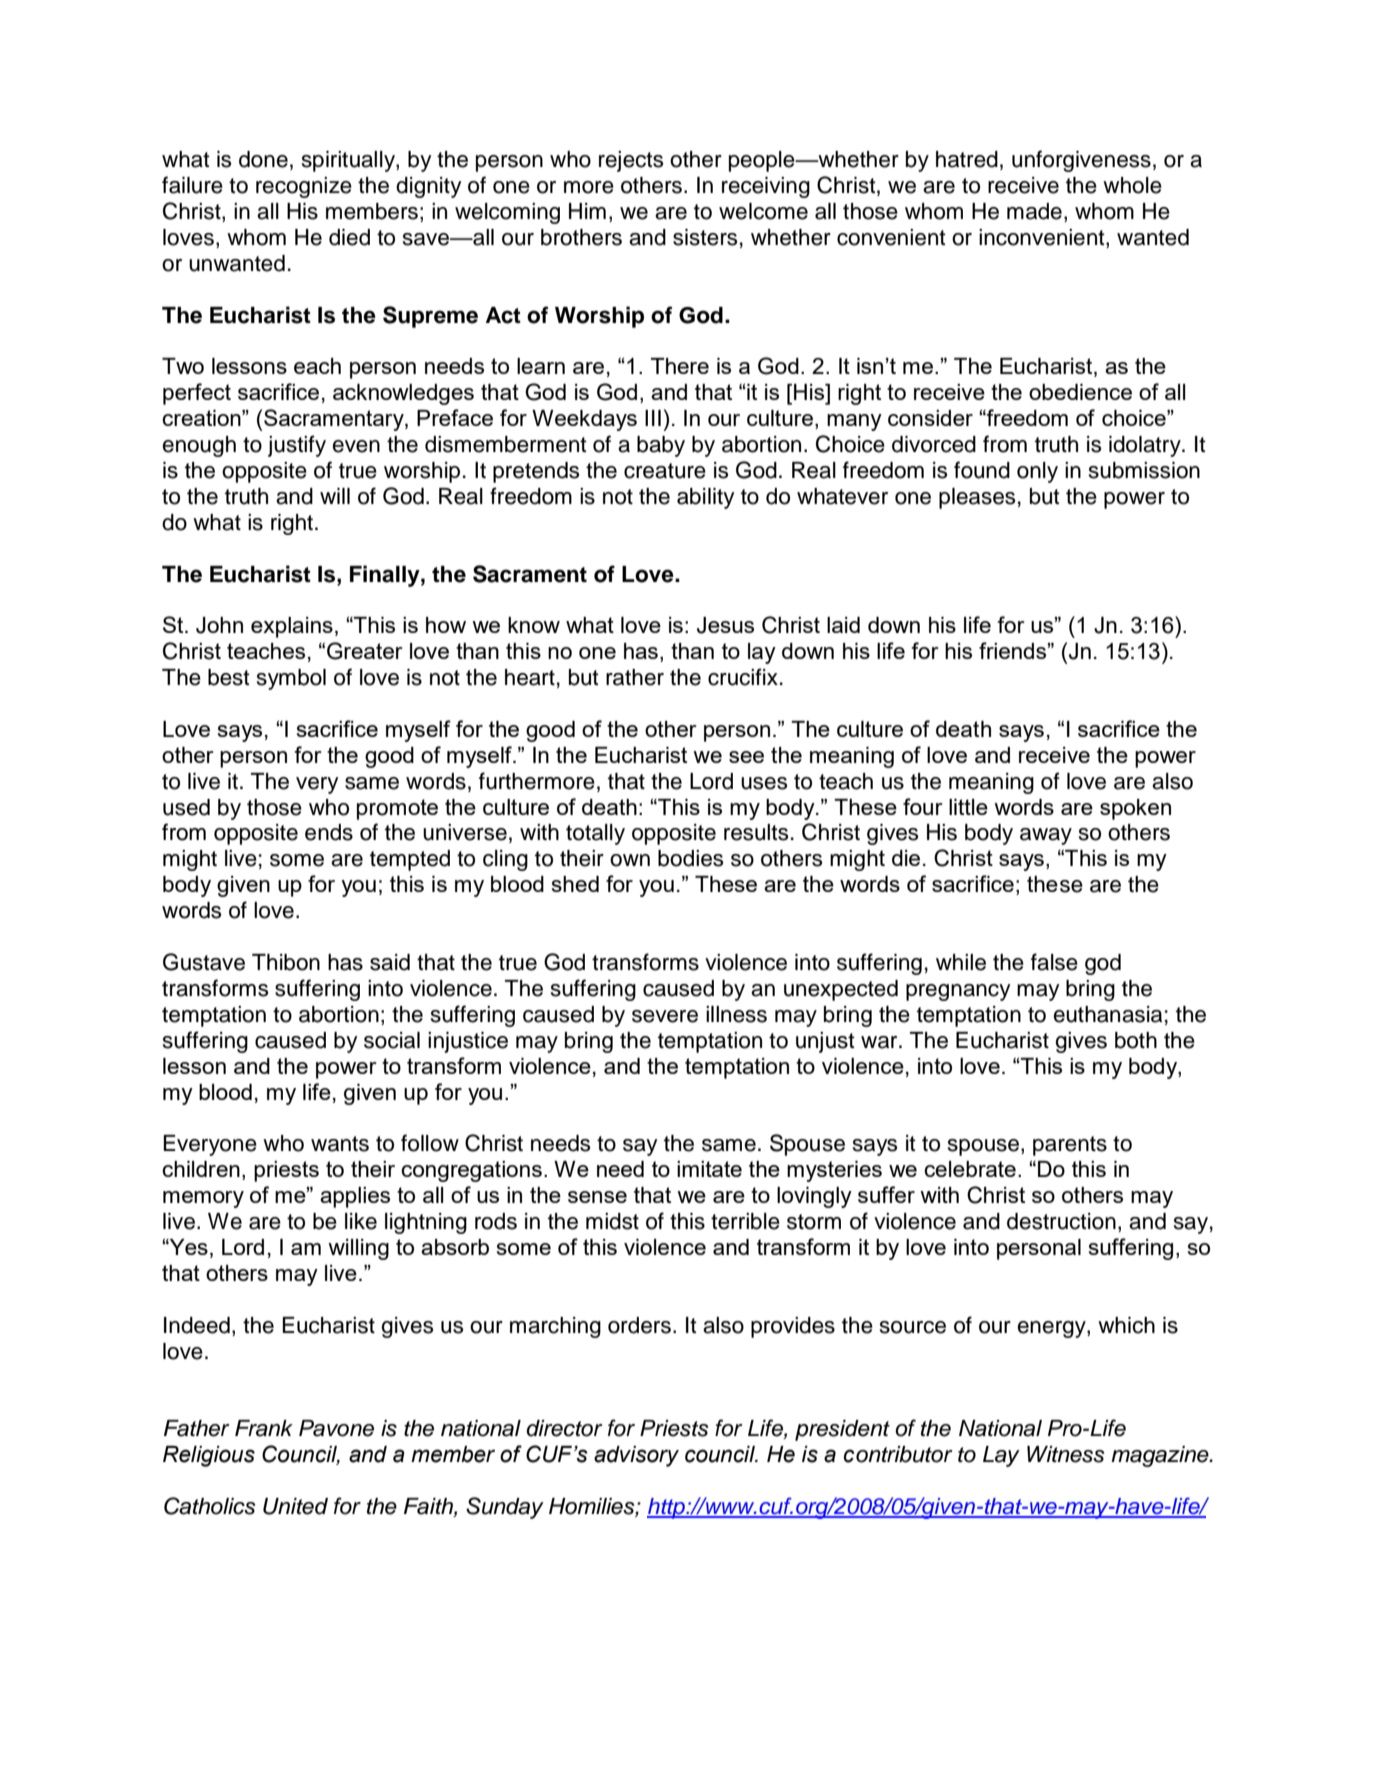 This screenshot has height=1784, width=1379. Describe the element at coordinates (636, 1456) in the screenshot. I see `advisory` at that location.
